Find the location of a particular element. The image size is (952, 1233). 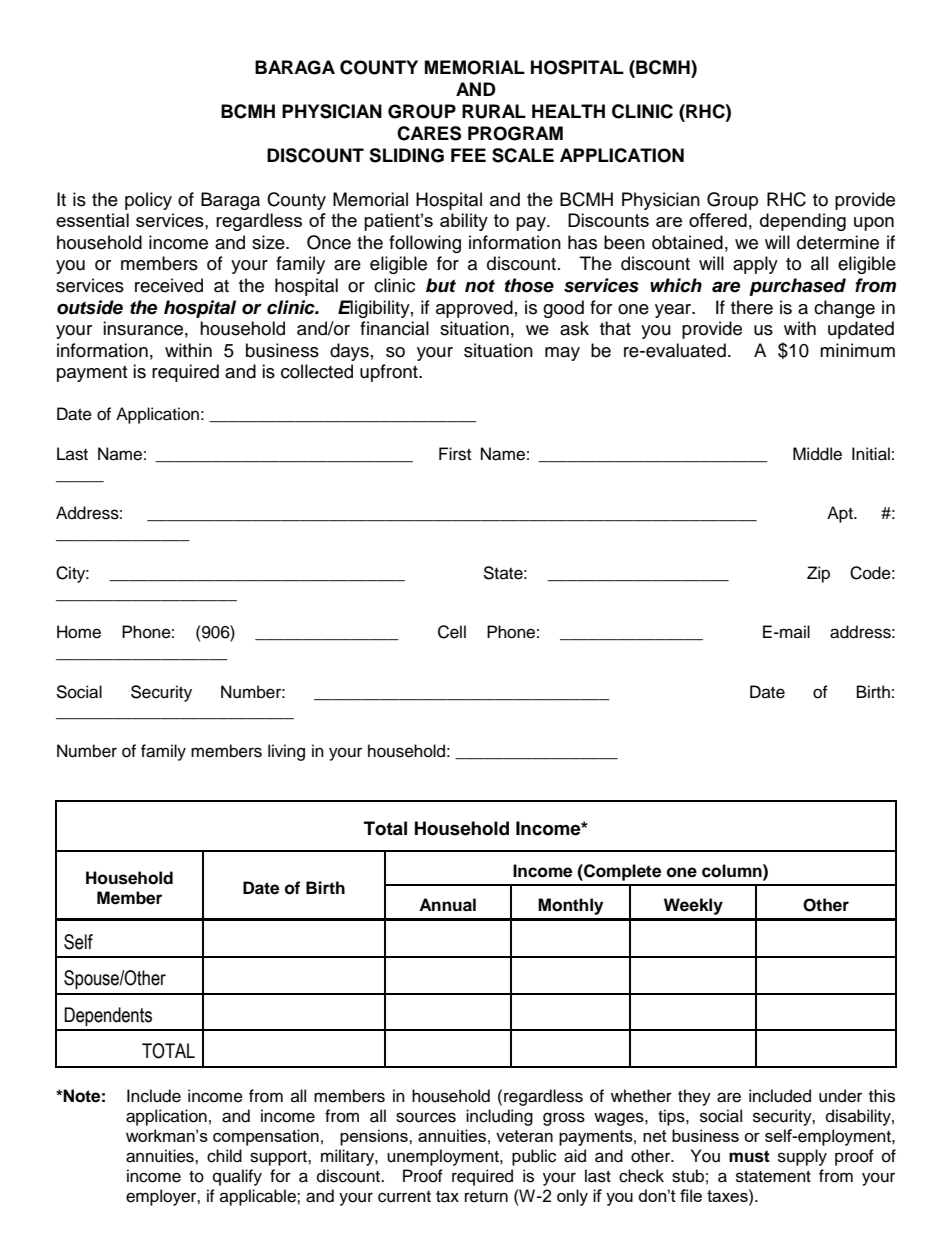

Annual is located at coordinates (447, 905).
